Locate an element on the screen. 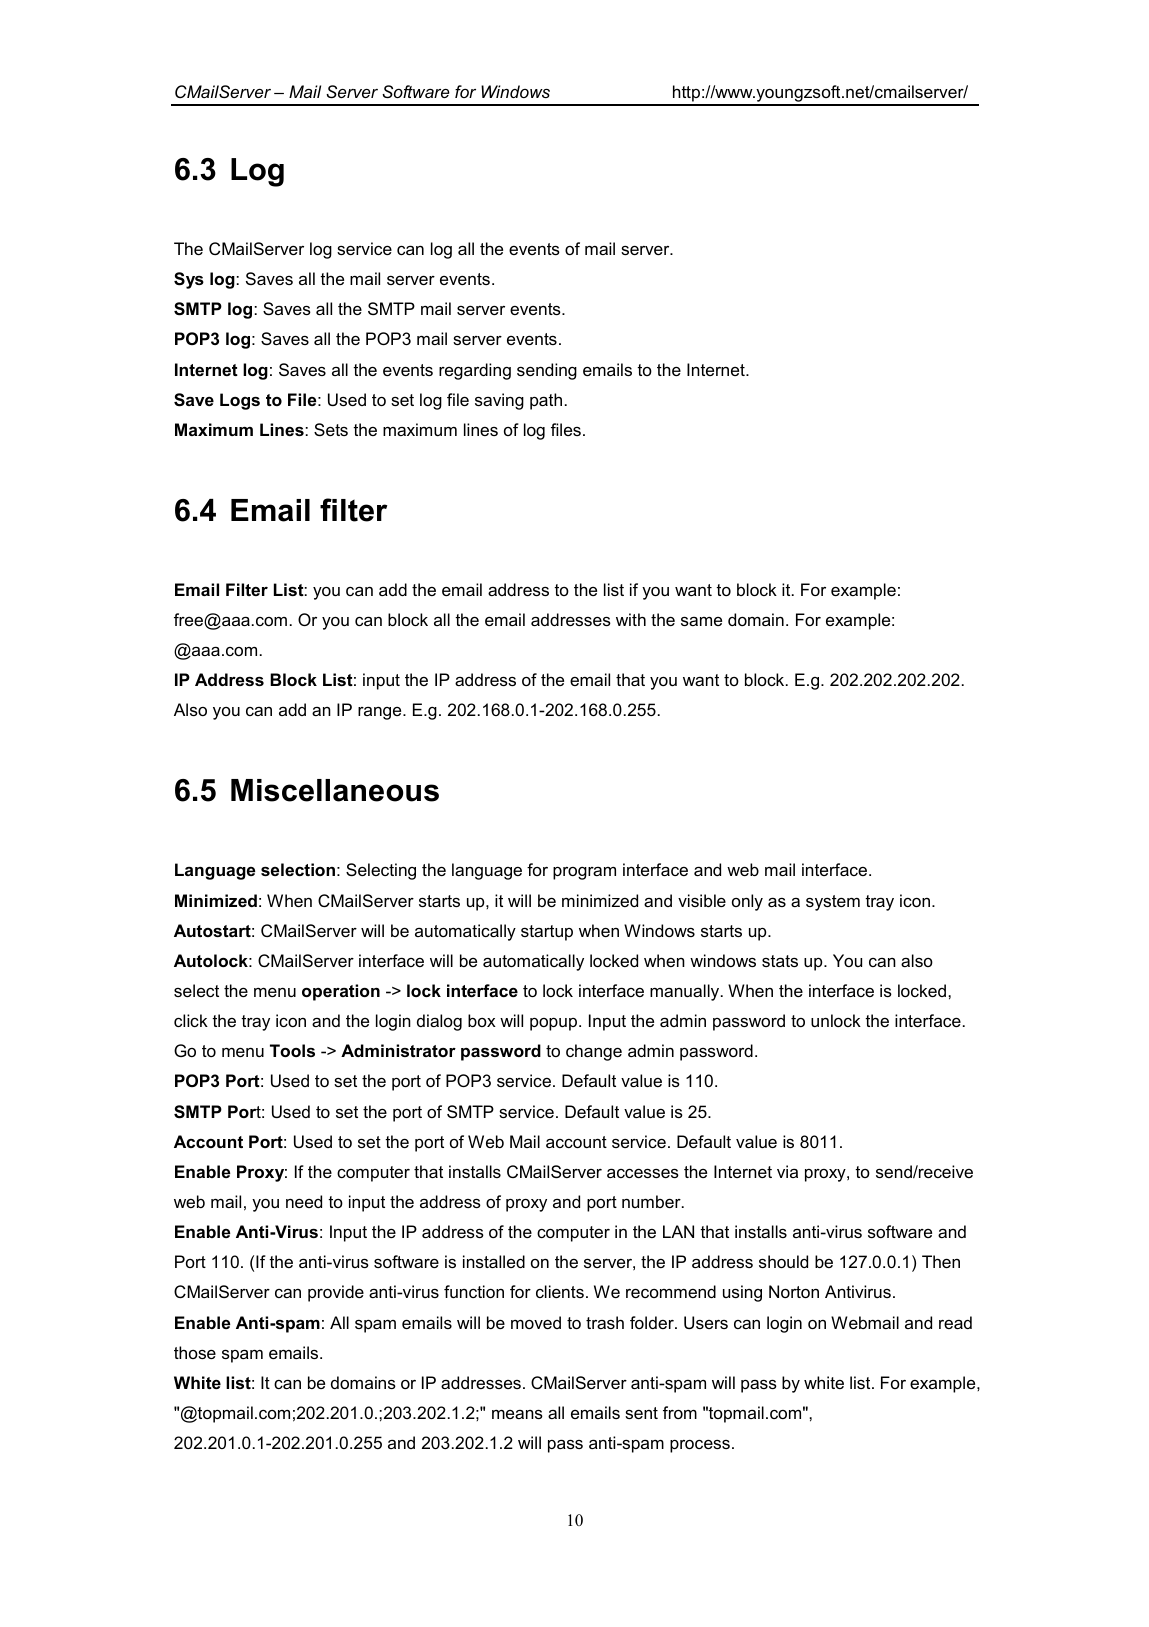 The image size is (1149, 1627). path is located at coordinates (546, 401).
